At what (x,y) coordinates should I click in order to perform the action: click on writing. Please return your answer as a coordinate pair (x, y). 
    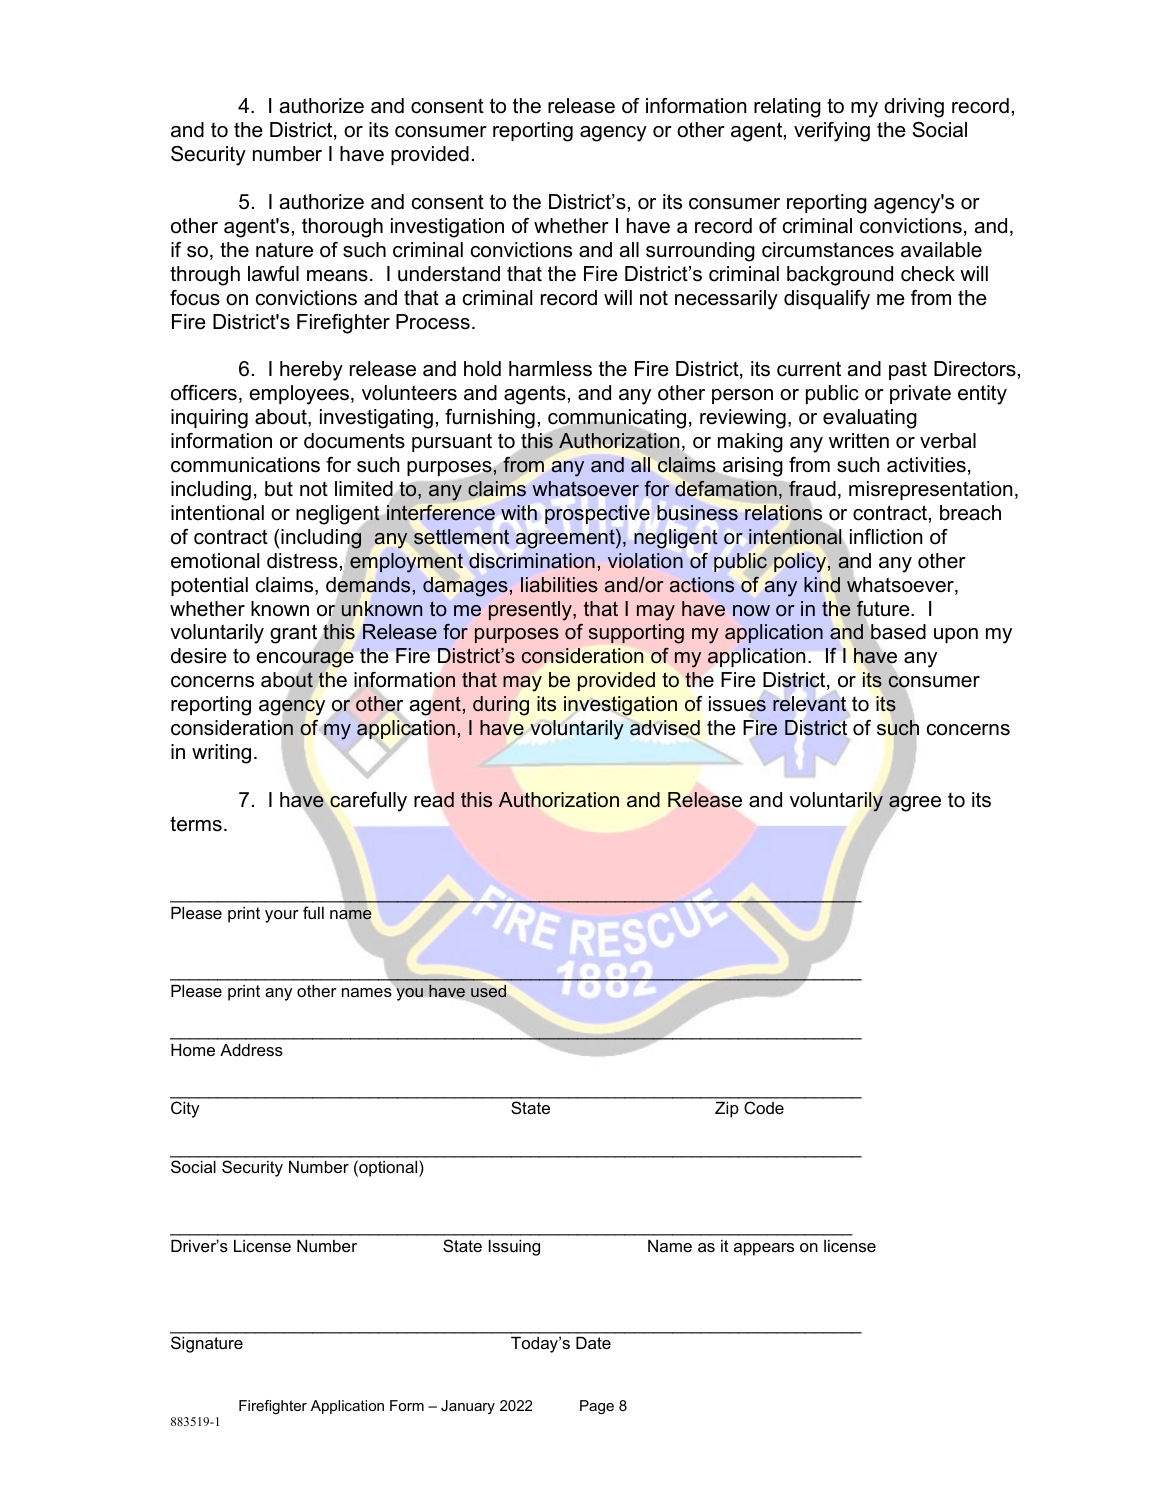
    Looking at the image, I should click on (221, 754).
